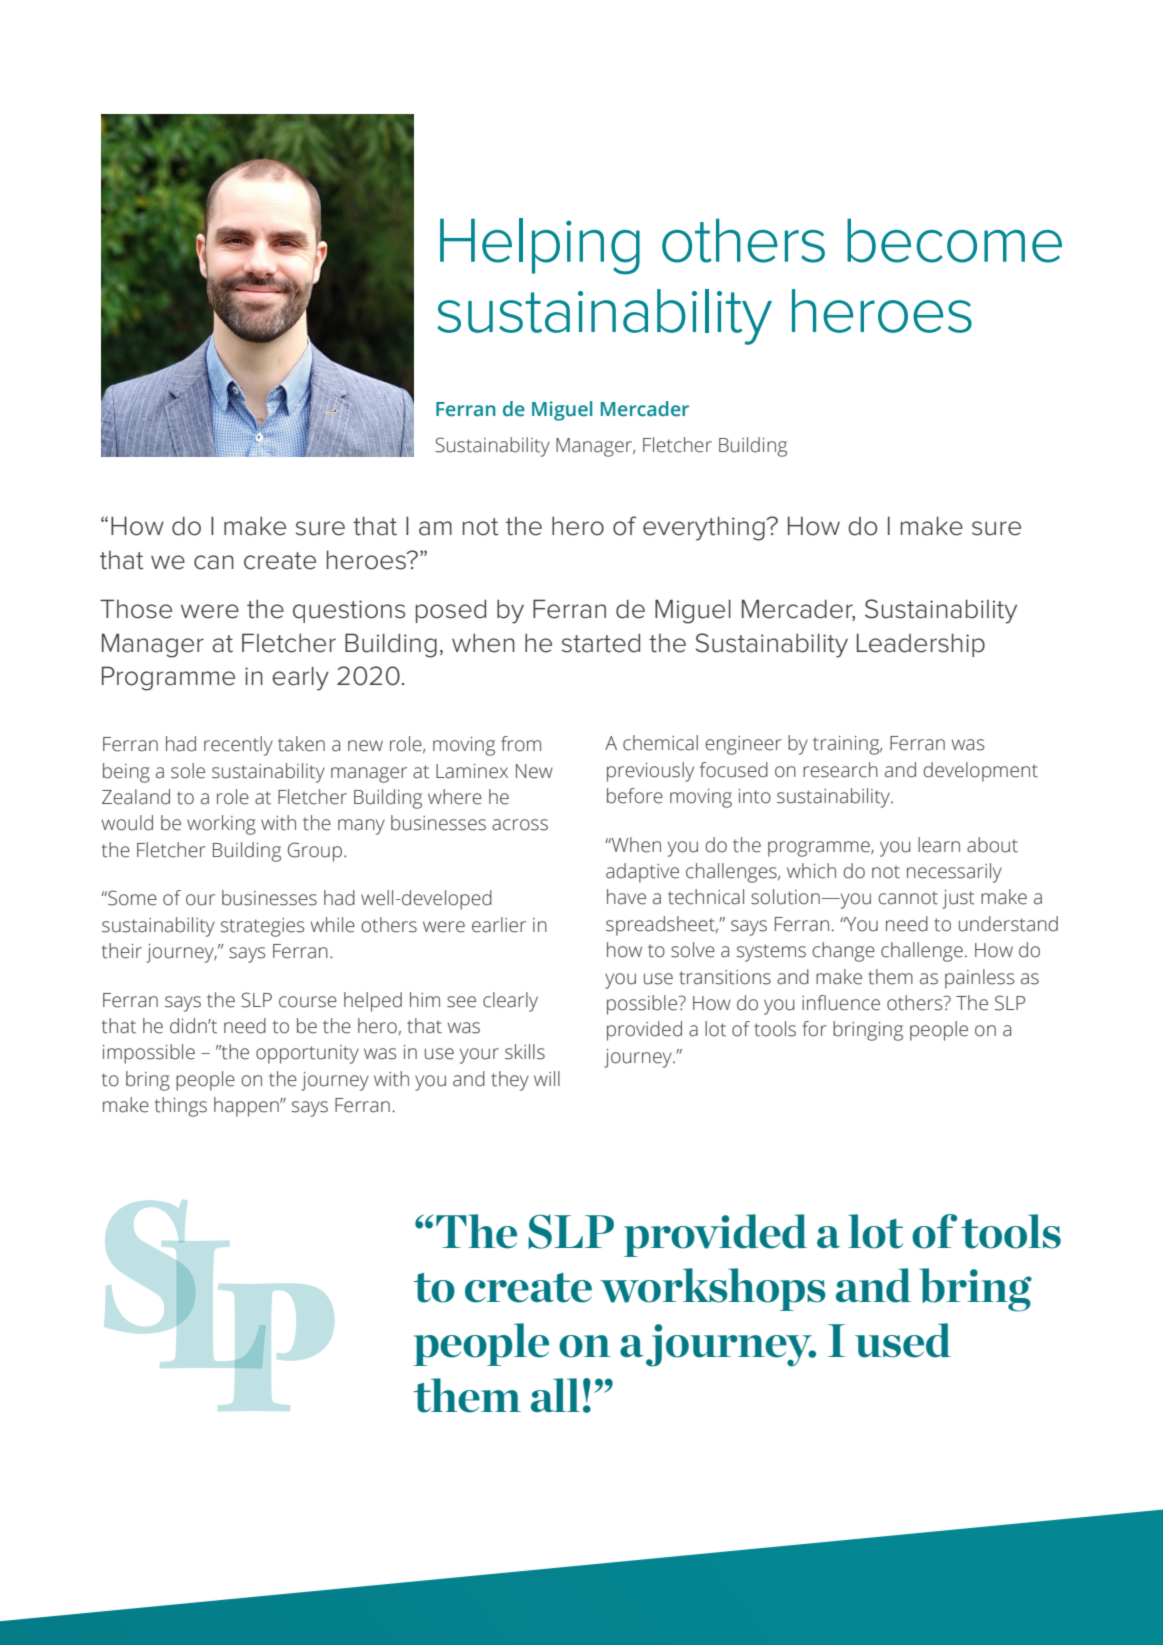  What do you see at coordinates (247, 1107) in the document?
I see `happen` at bounding box center [247, 1107].
